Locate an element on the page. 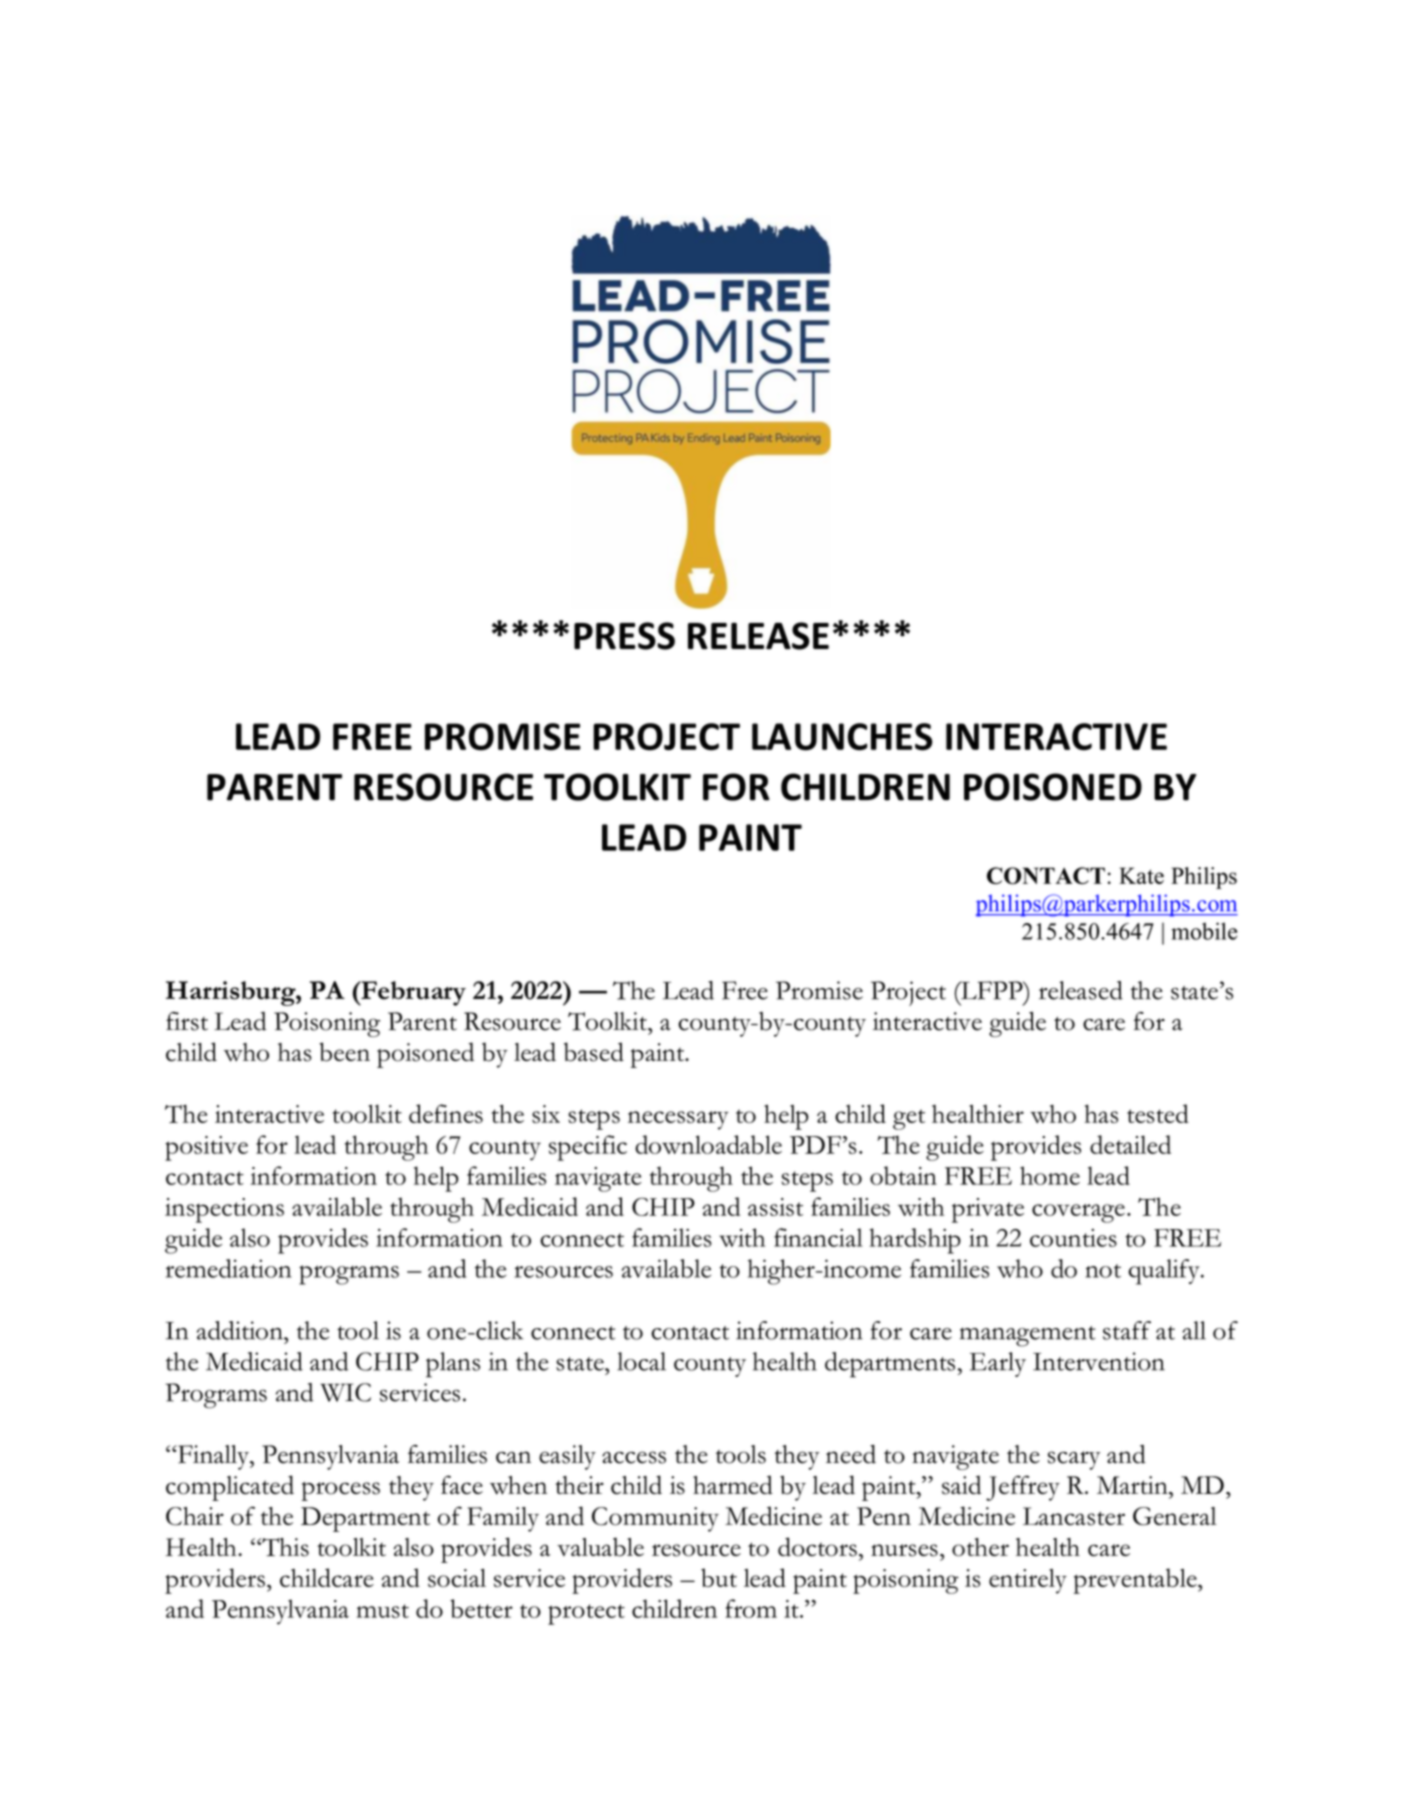 This document has height=1814, width=1402. must is located at coordinates (383, 1611).
